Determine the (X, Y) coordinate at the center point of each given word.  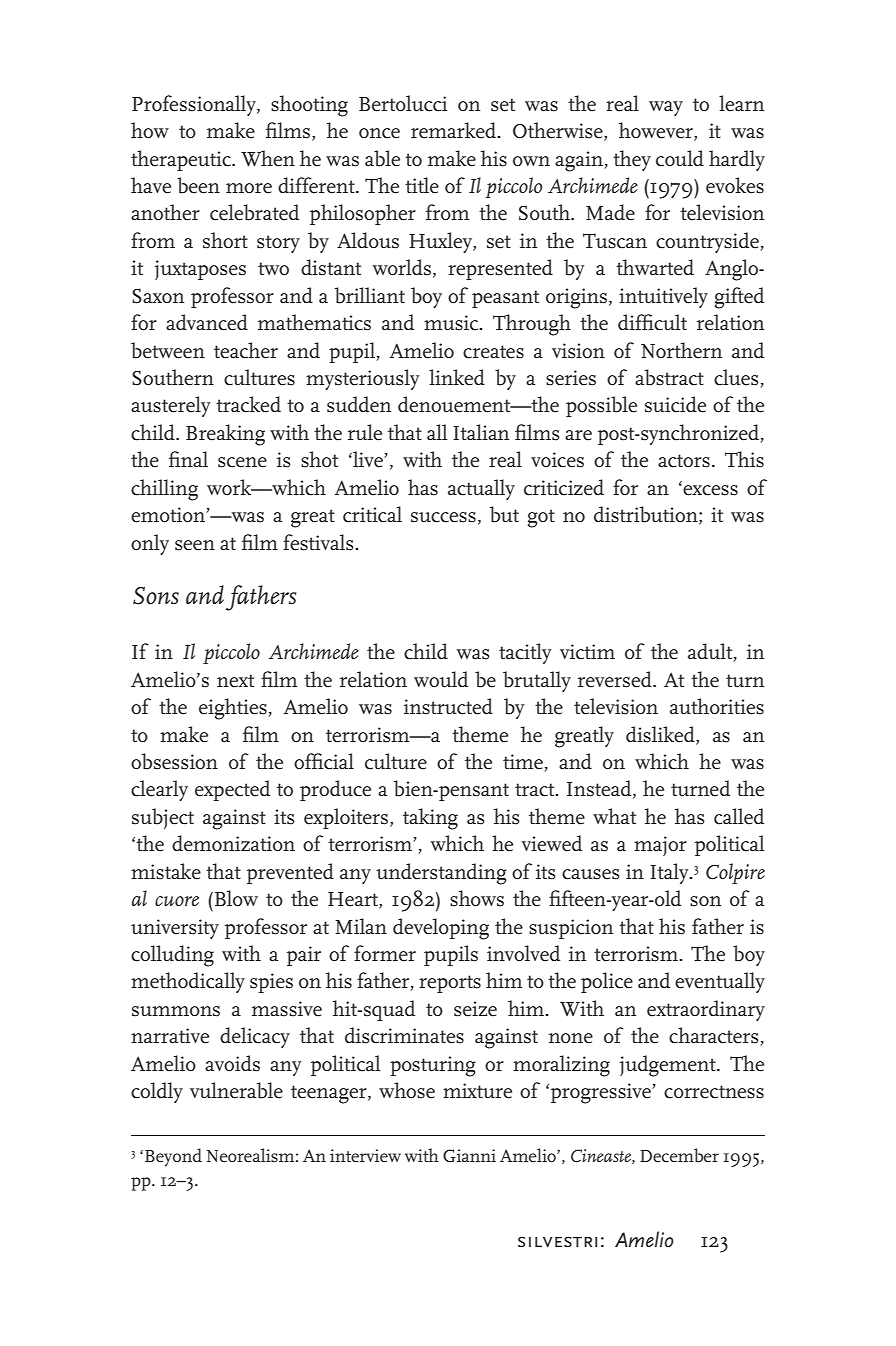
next (235, 681)
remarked (455, 130)
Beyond (173, 1157)
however (657, 131)
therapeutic (182, 160)
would (441, 679)
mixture (477, 1091)
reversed (616, 679)
